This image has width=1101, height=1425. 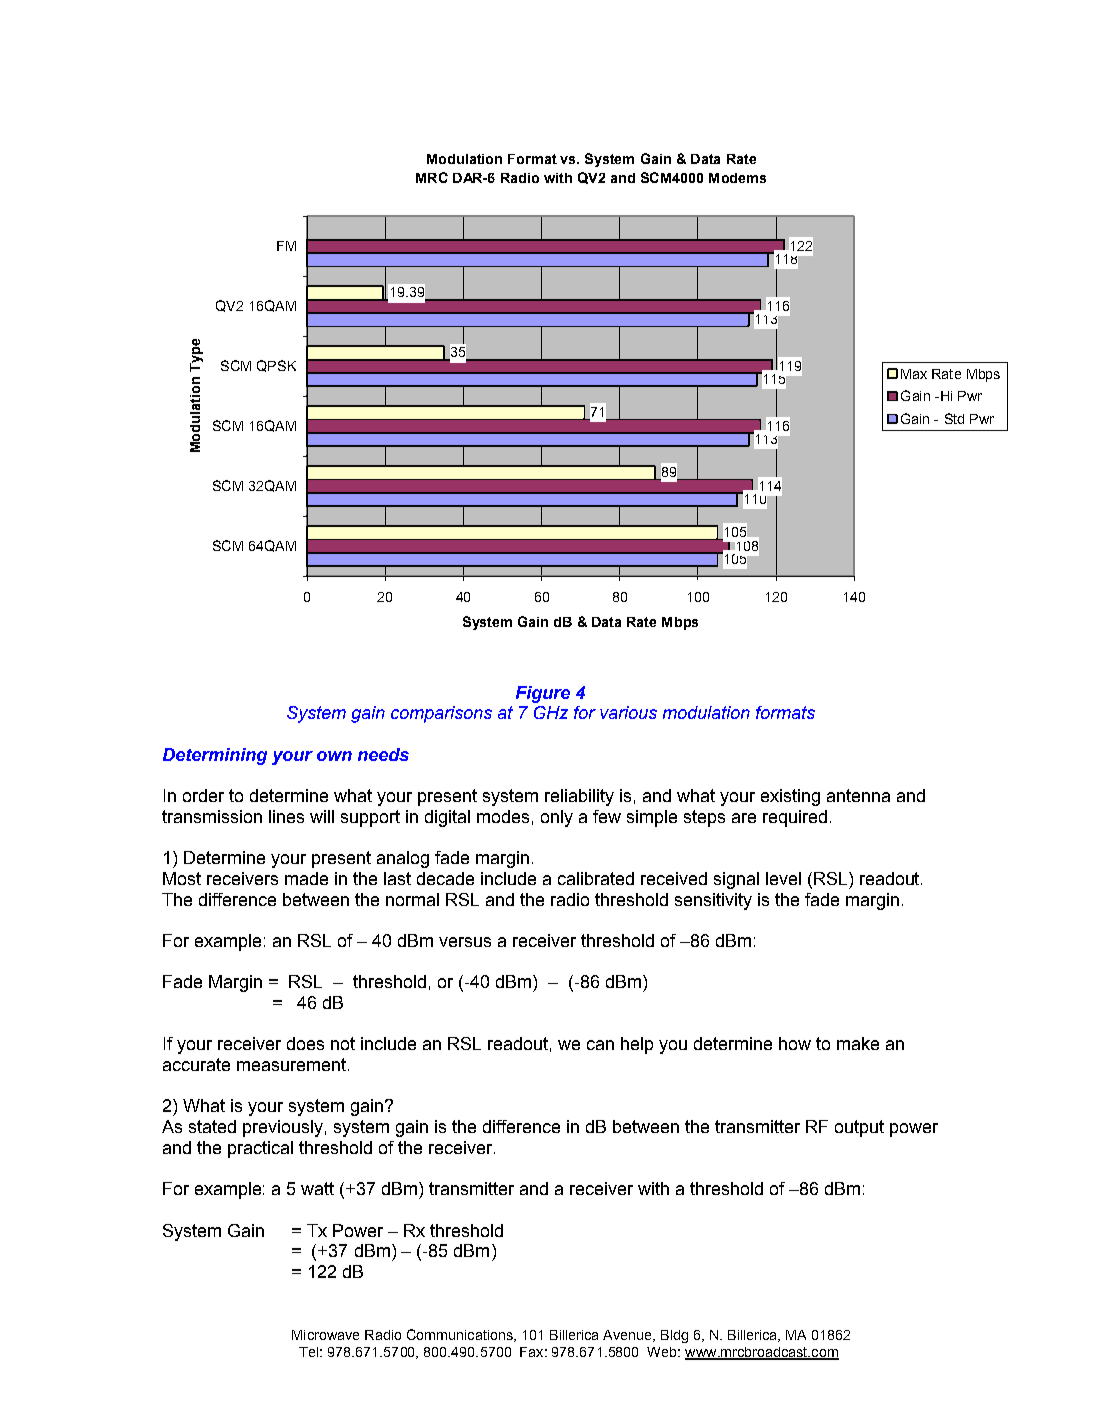 What do you see at coordinates (325, 1335) in the image?
I see `Microwave` at bounding box center [325, 1335].
